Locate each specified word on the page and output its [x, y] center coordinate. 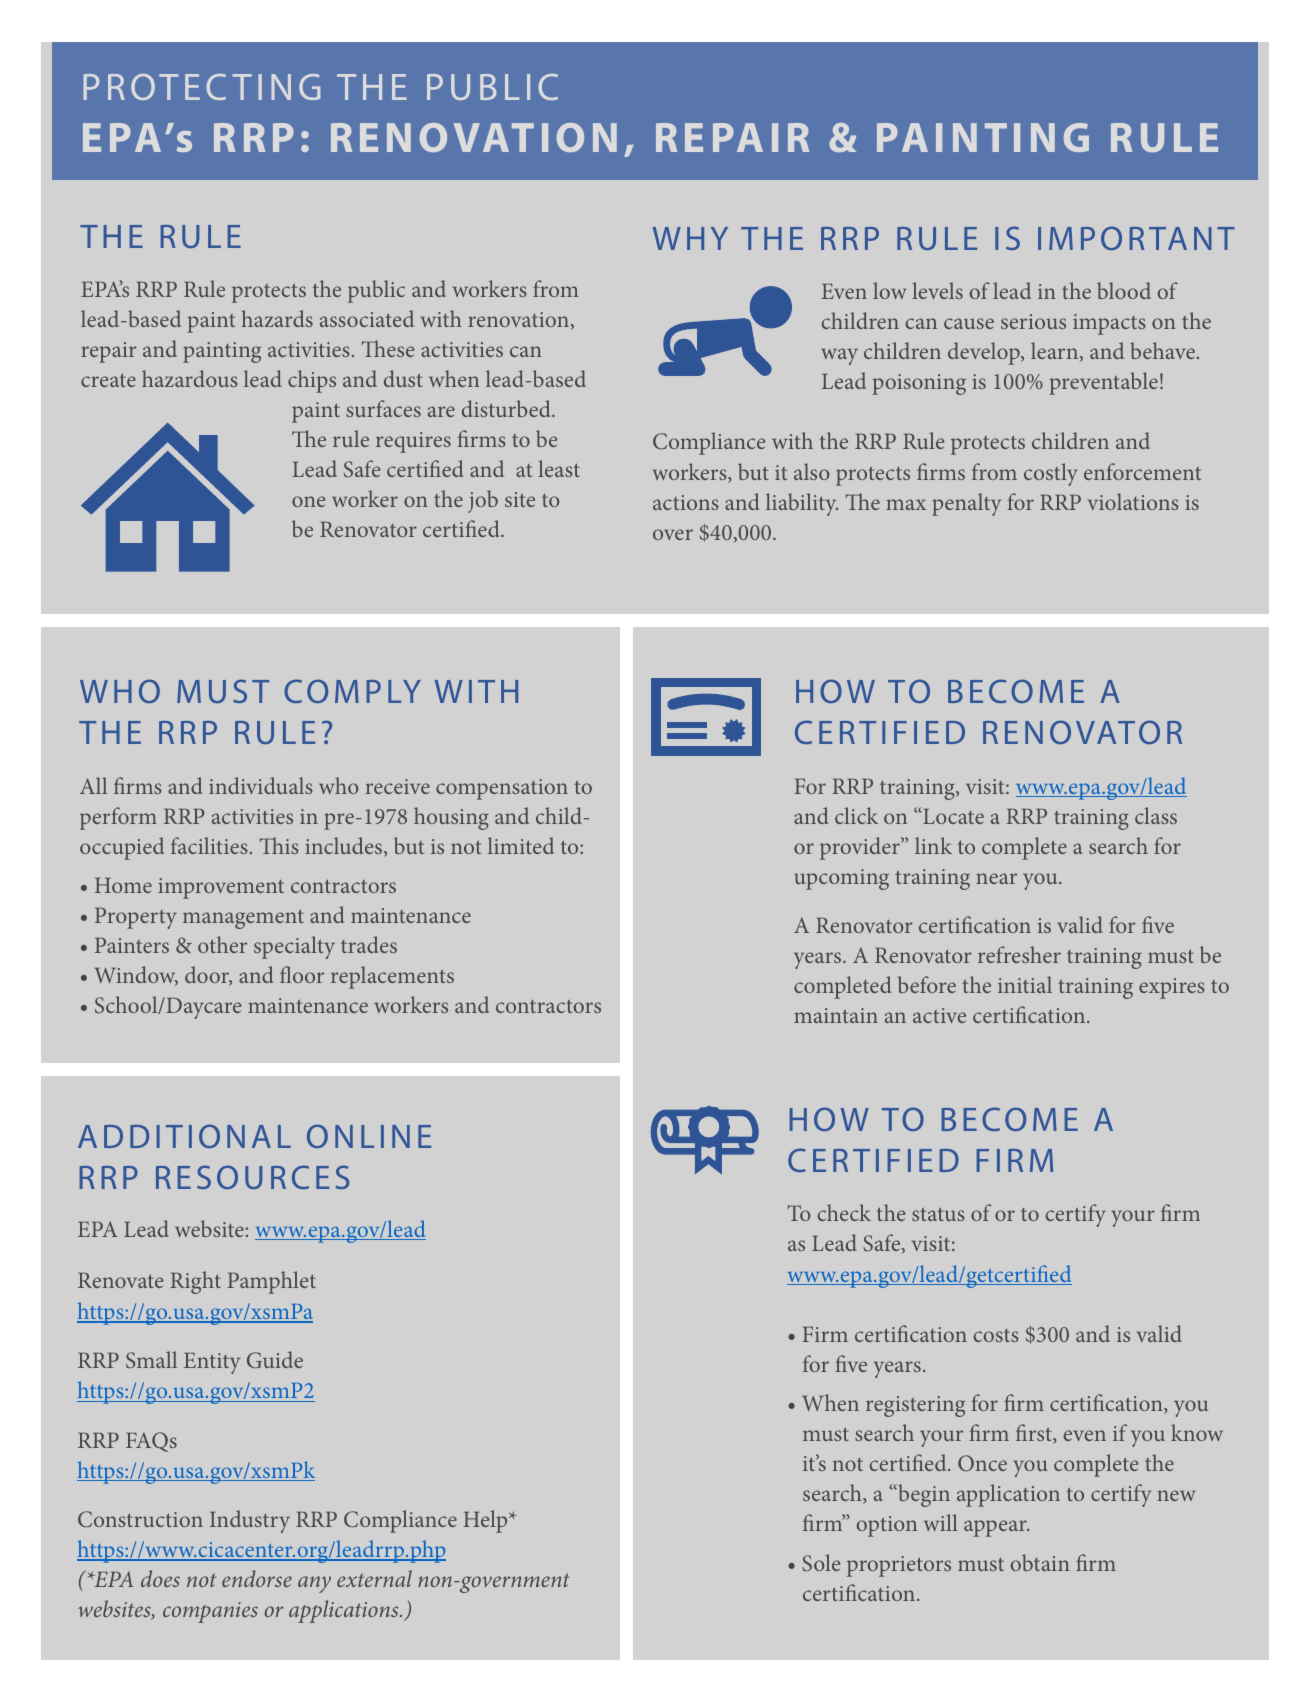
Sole [821, 1562]
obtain [1040, 1562]
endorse [257, 1578]
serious [1033, 321]
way [839, 356]
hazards [277, 318]
